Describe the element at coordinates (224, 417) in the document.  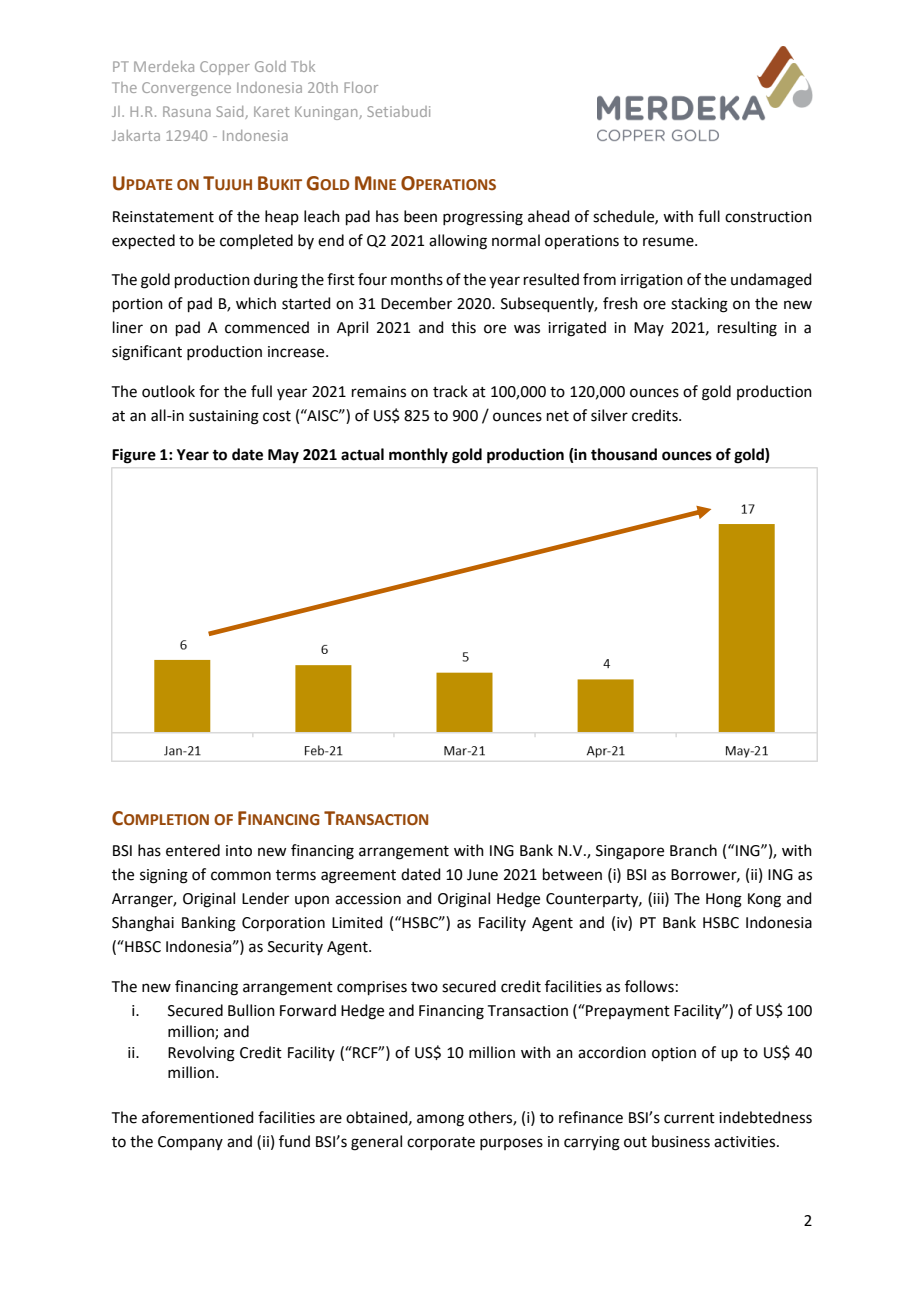
I see `sustaining` at that location.
